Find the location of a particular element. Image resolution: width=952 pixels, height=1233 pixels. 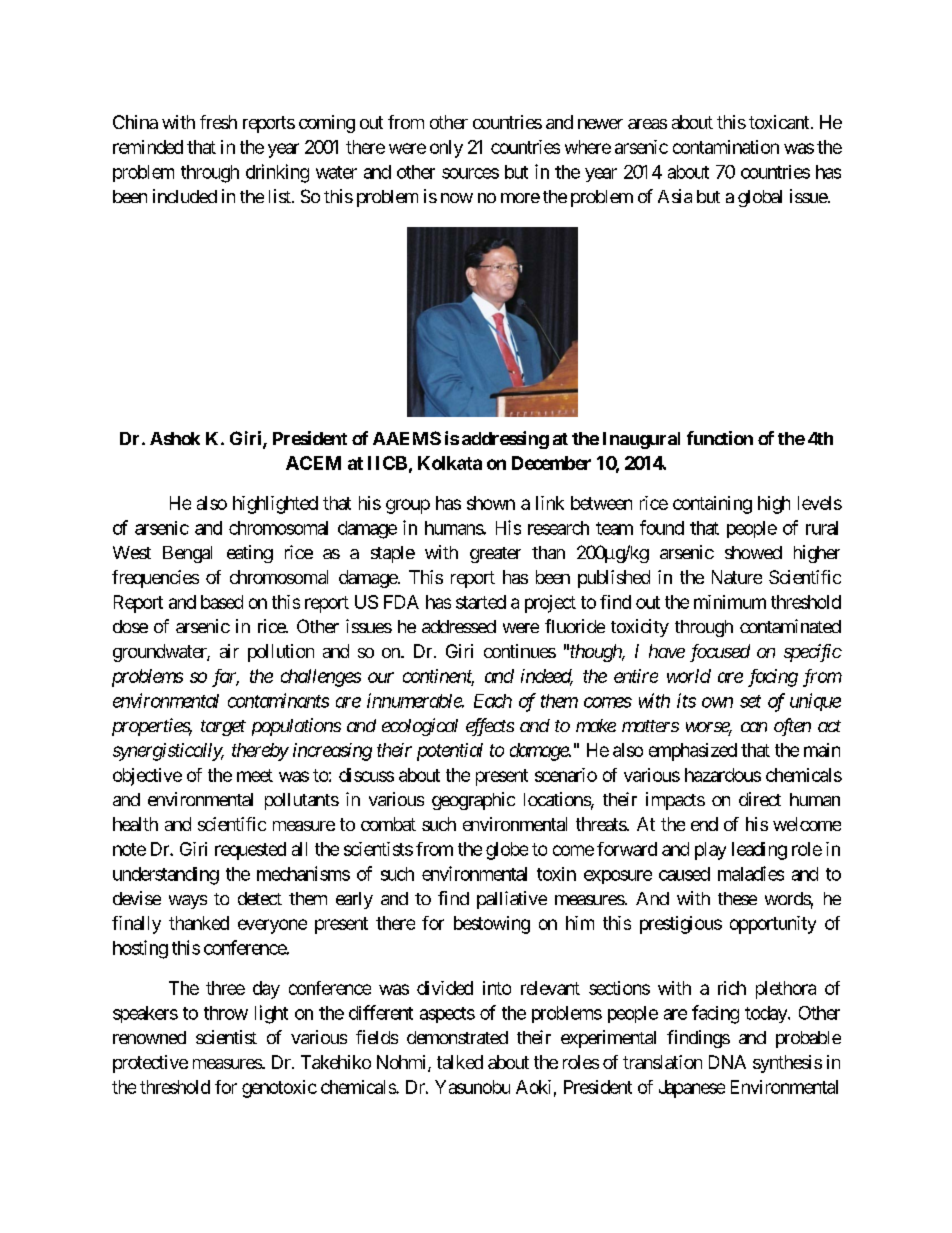

emphasized is located at coordinates (693, 752).
